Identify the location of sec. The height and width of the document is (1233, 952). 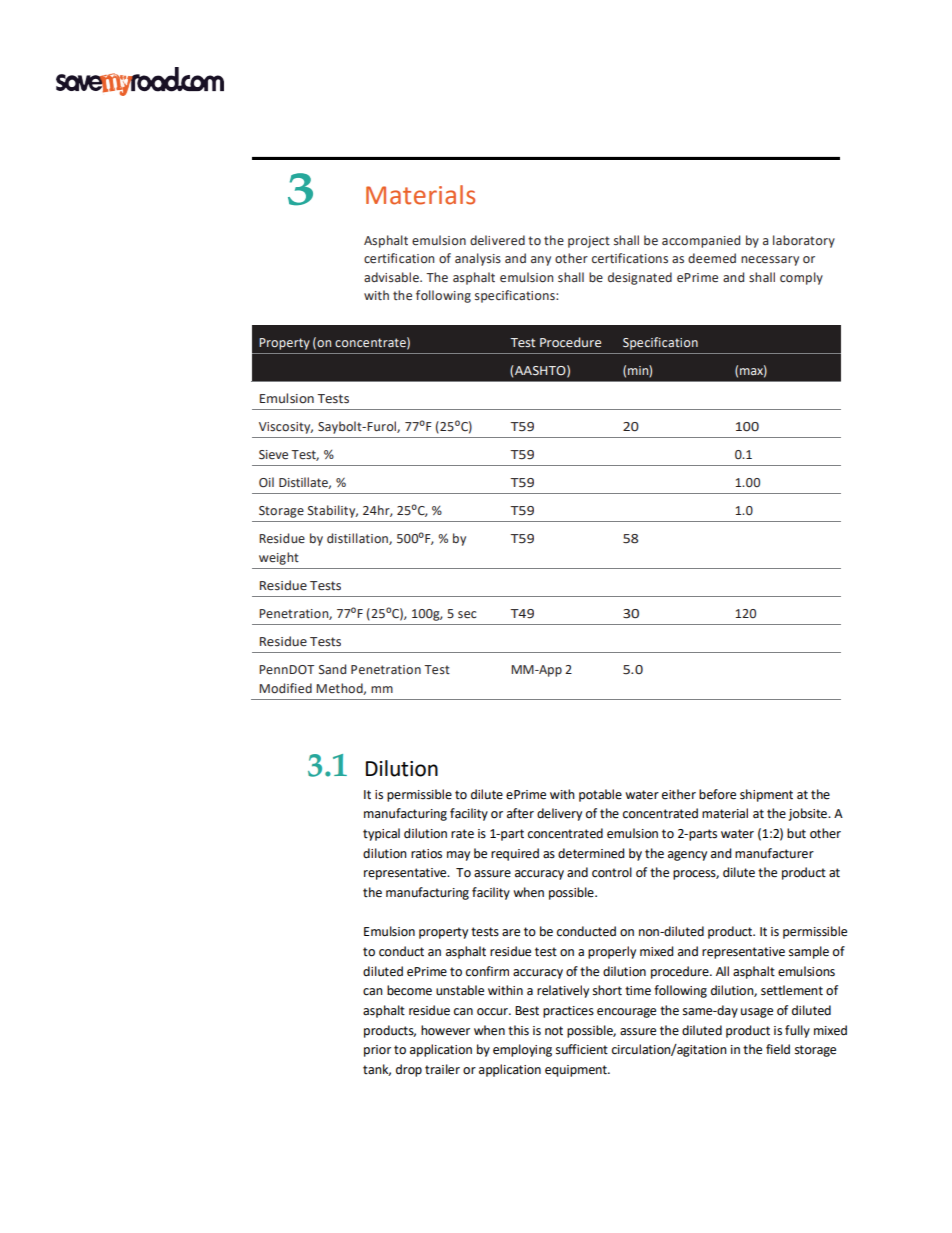
(467, 615).
